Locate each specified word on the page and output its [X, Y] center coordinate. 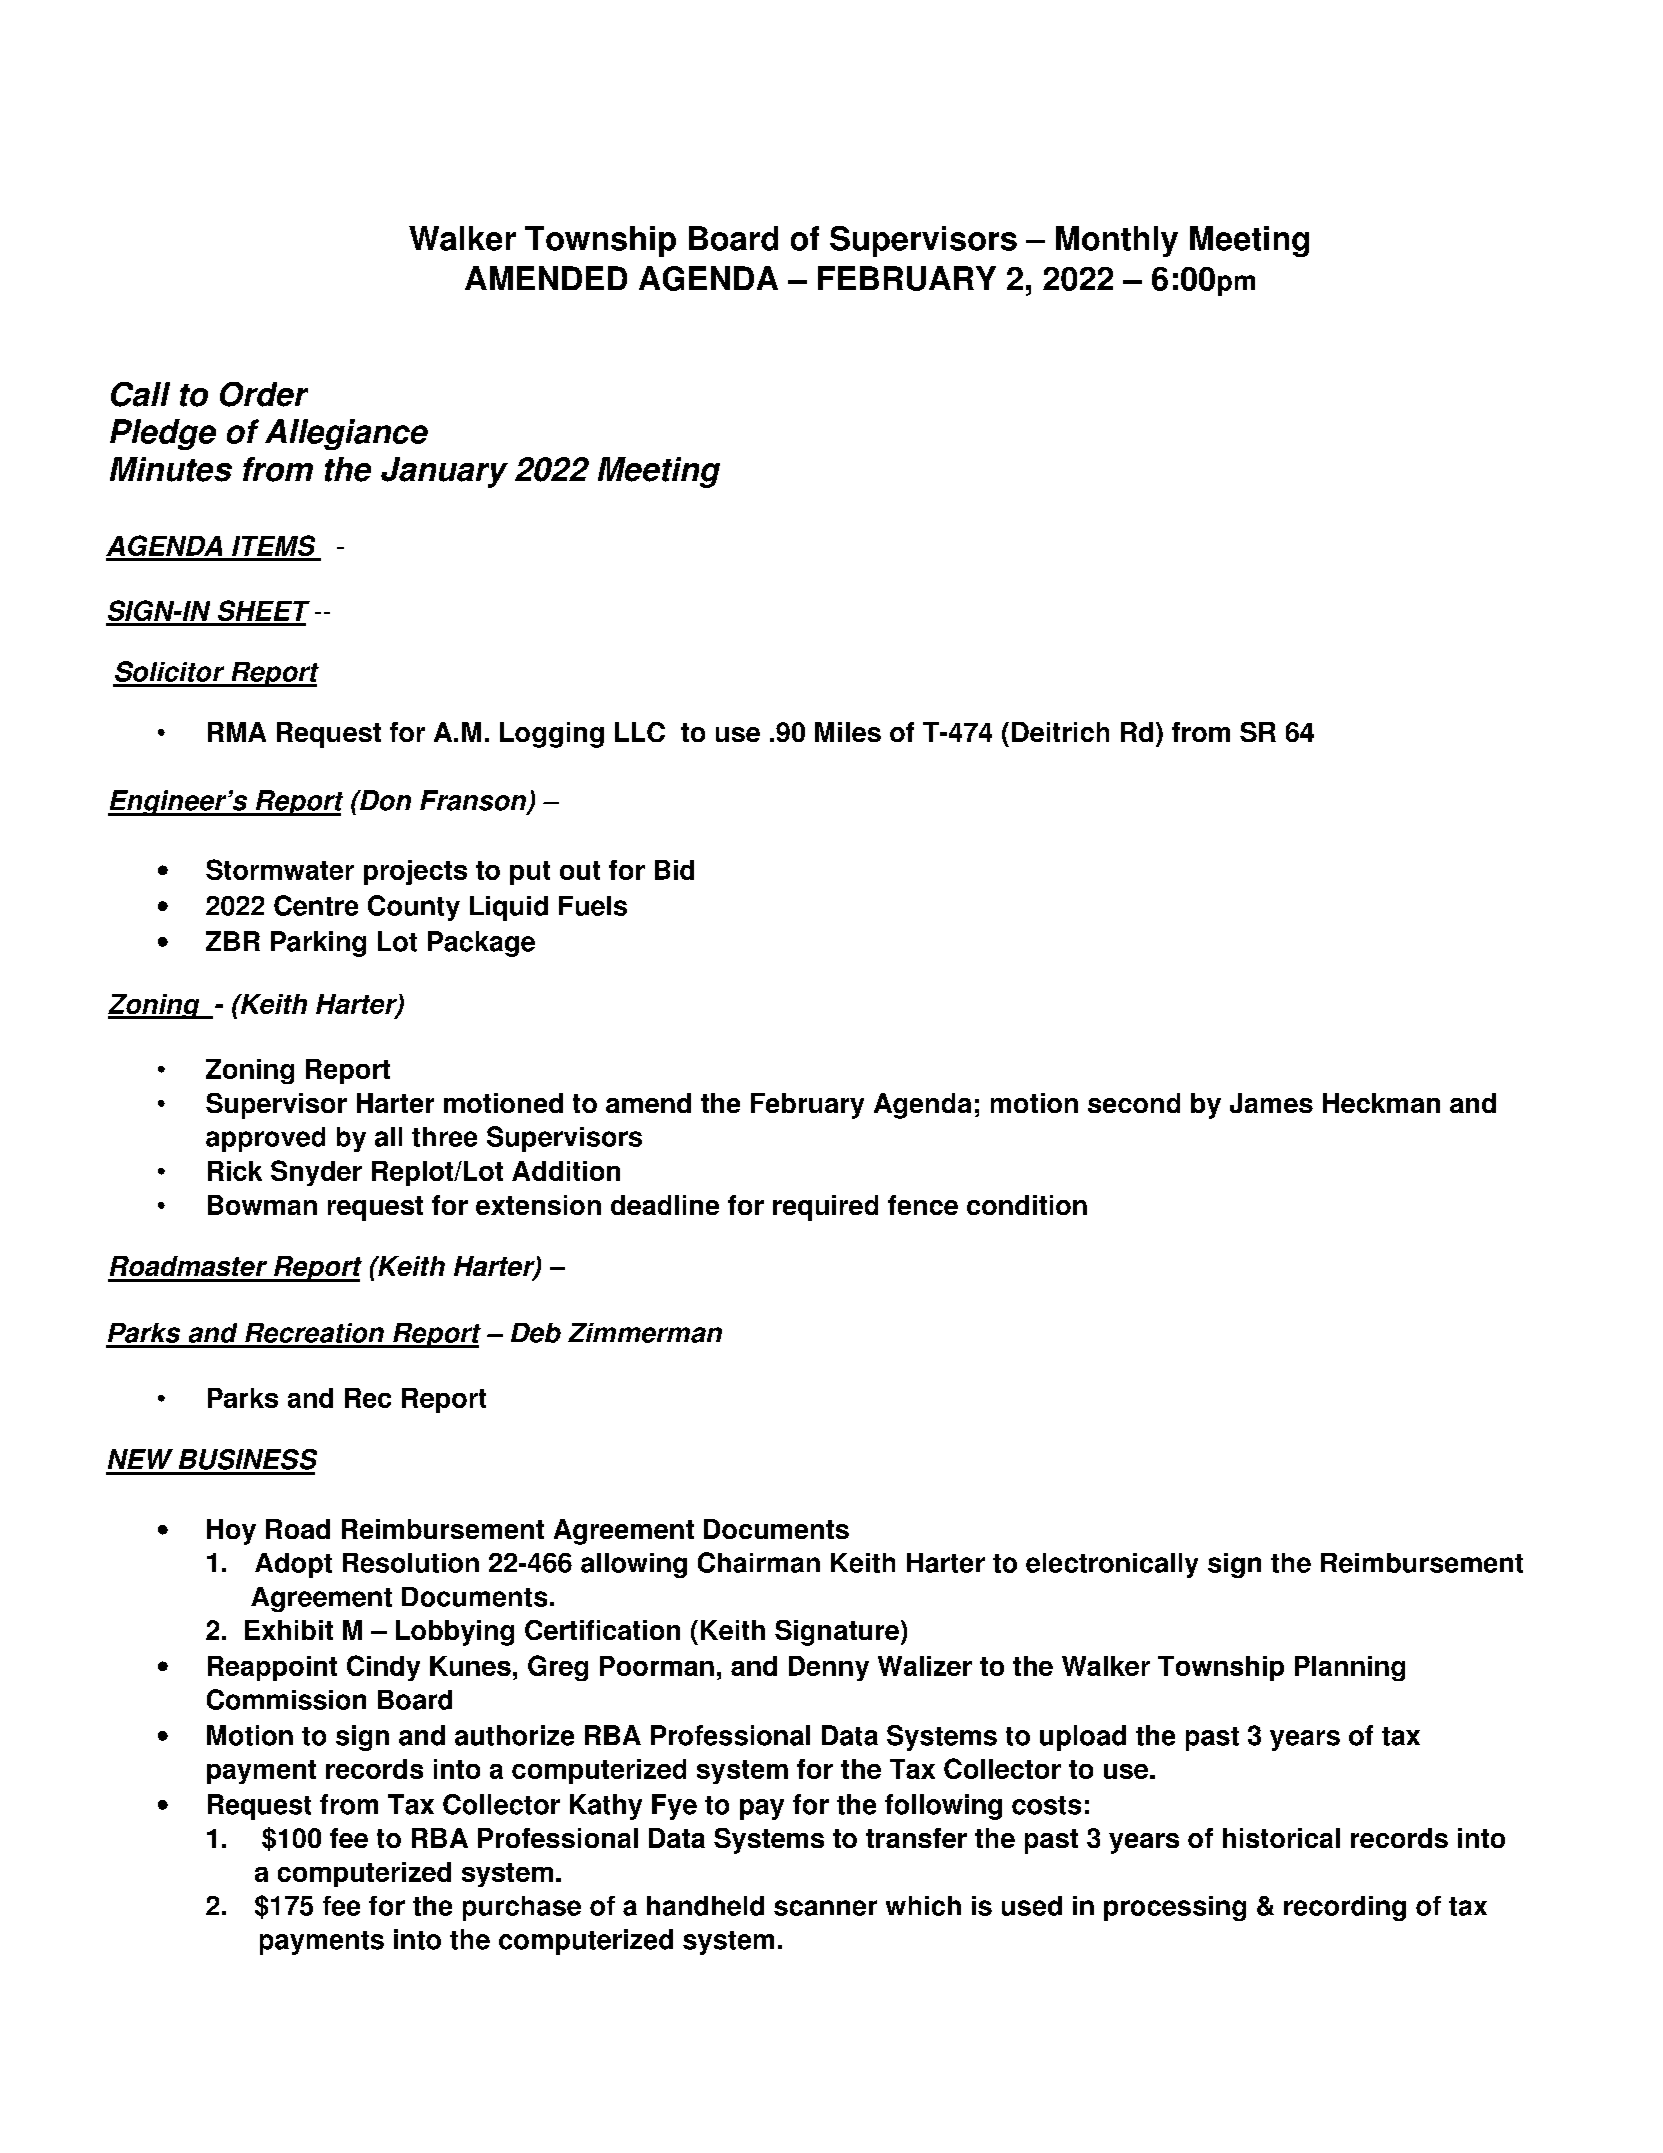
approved [265, 1139]
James [1271, 1103]
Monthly [1117, 241]
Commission [286, 1699]
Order [264, 394]
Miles [848, 732]
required [825, 1208]
